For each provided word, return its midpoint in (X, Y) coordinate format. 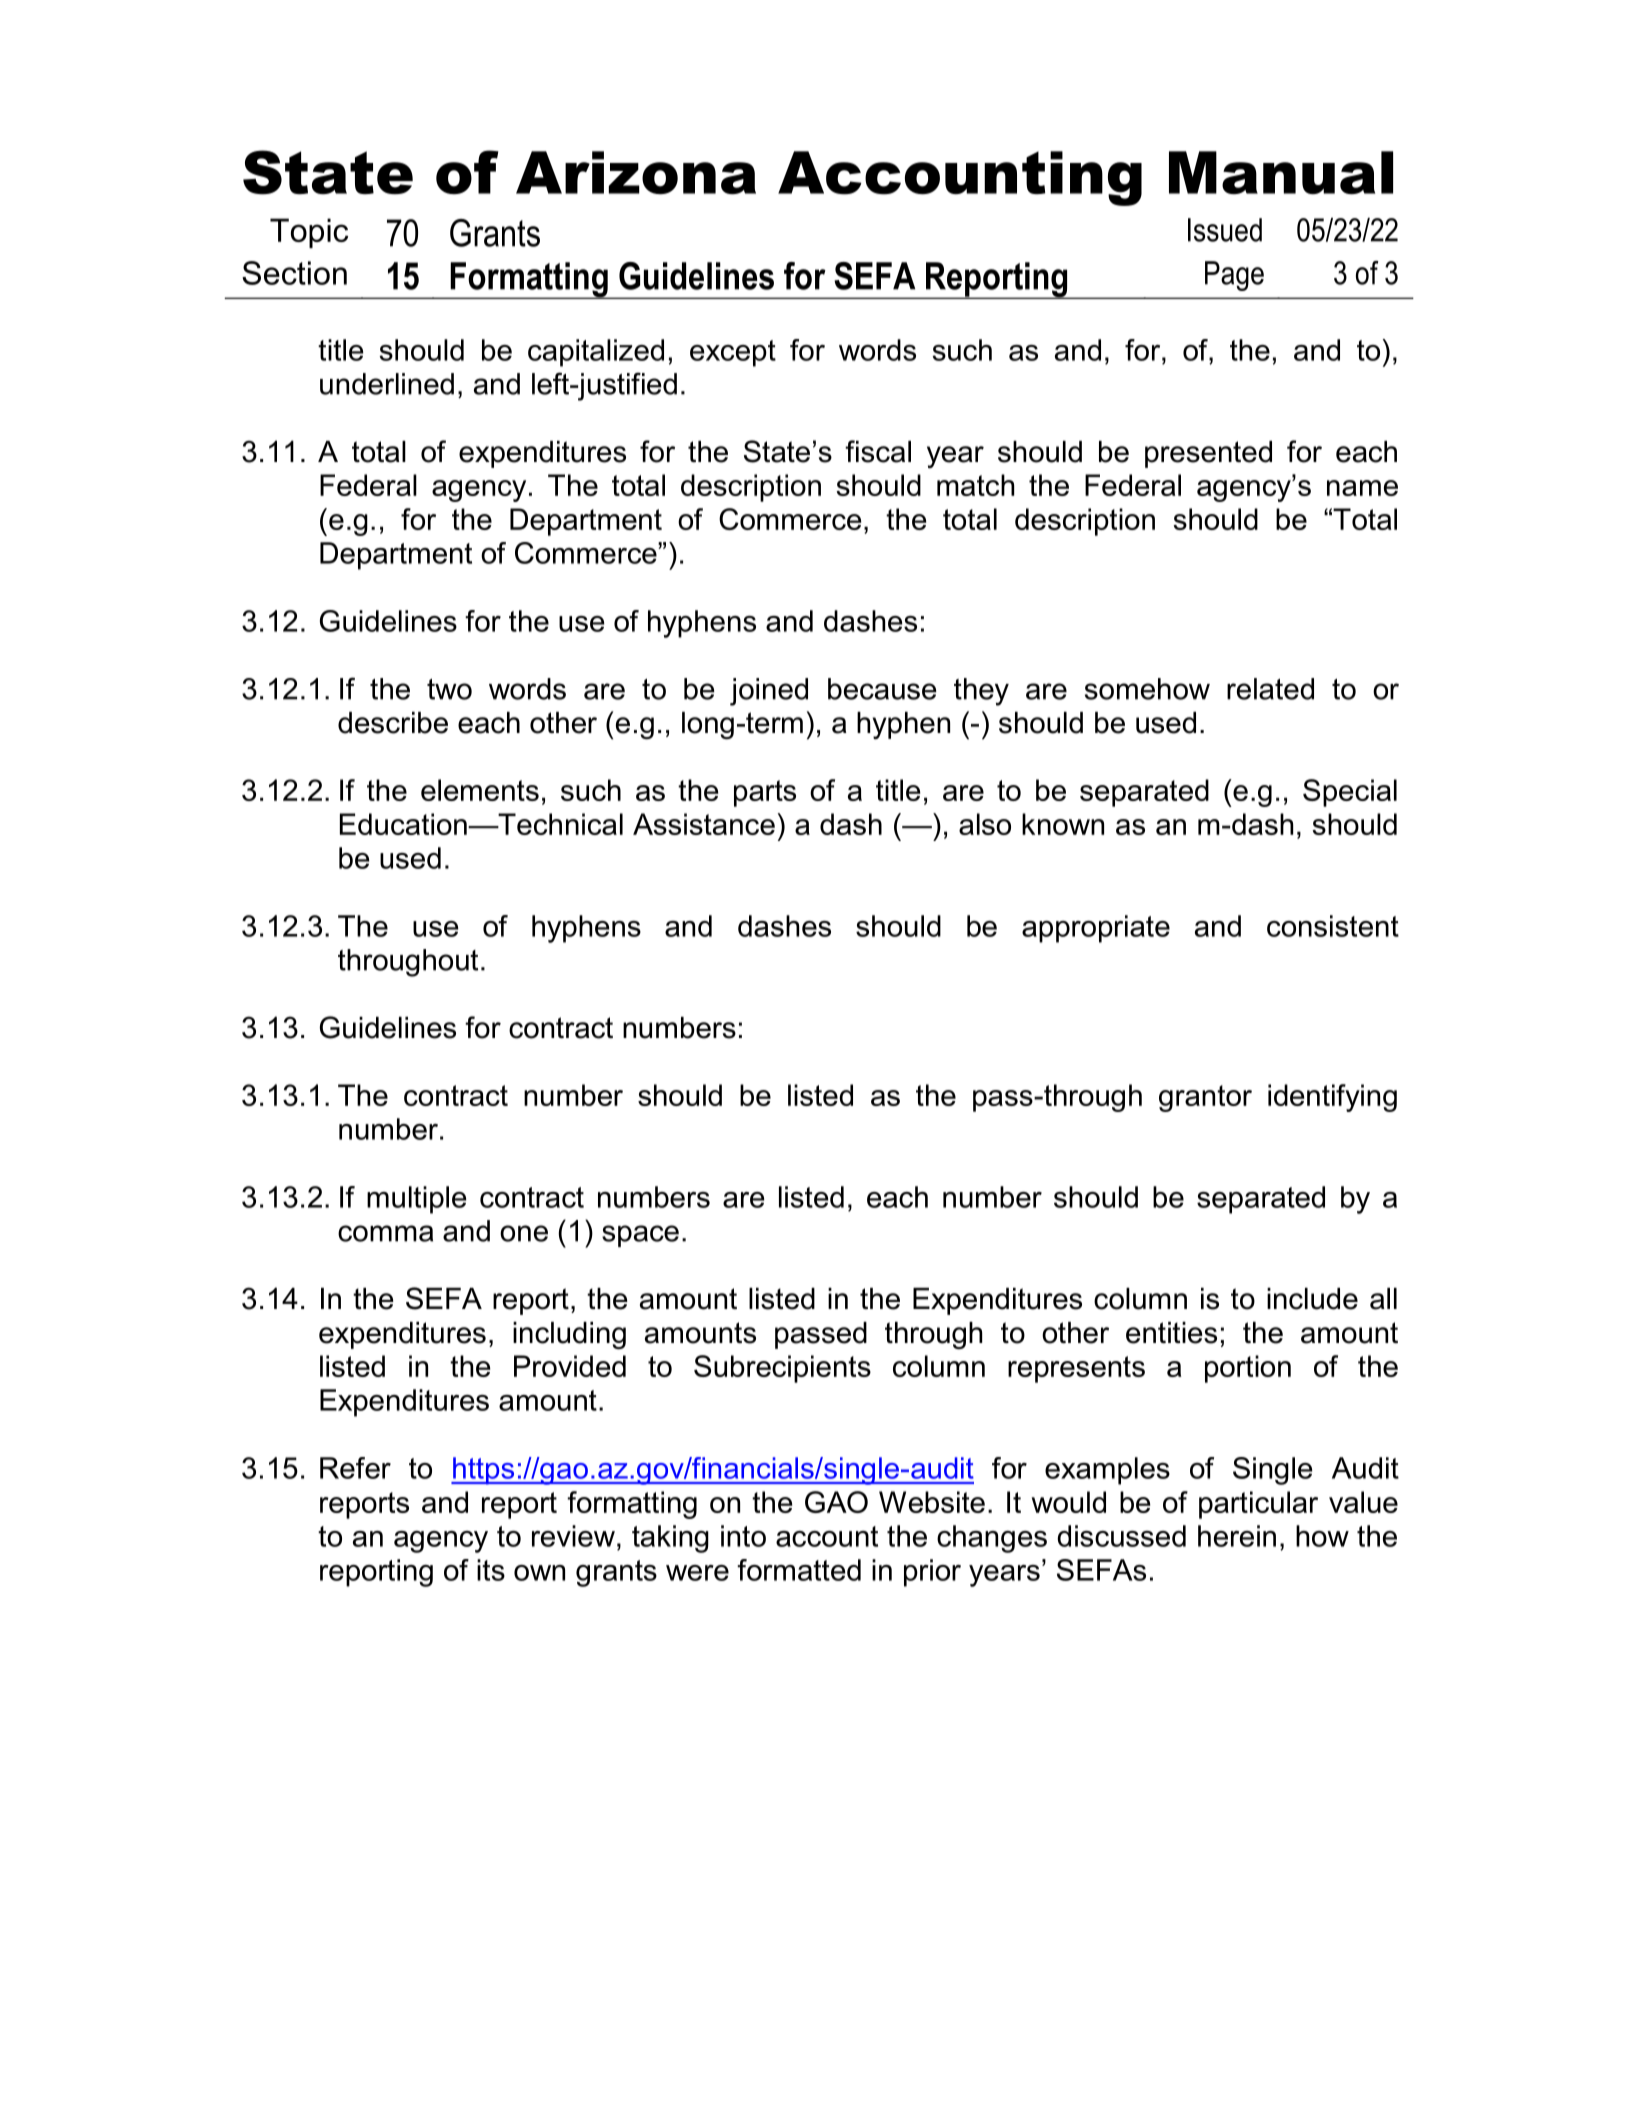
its (491, 1570)
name (1362, 488)
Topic (309, 233)
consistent (1333, 926)
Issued (1225, 230)
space (640, 1236)
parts (765, 793)
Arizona (636, 172)
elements (480, 790)
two (449, 689)
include (1312, 1299)
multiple (417, 1200)
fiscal (878, 451)
